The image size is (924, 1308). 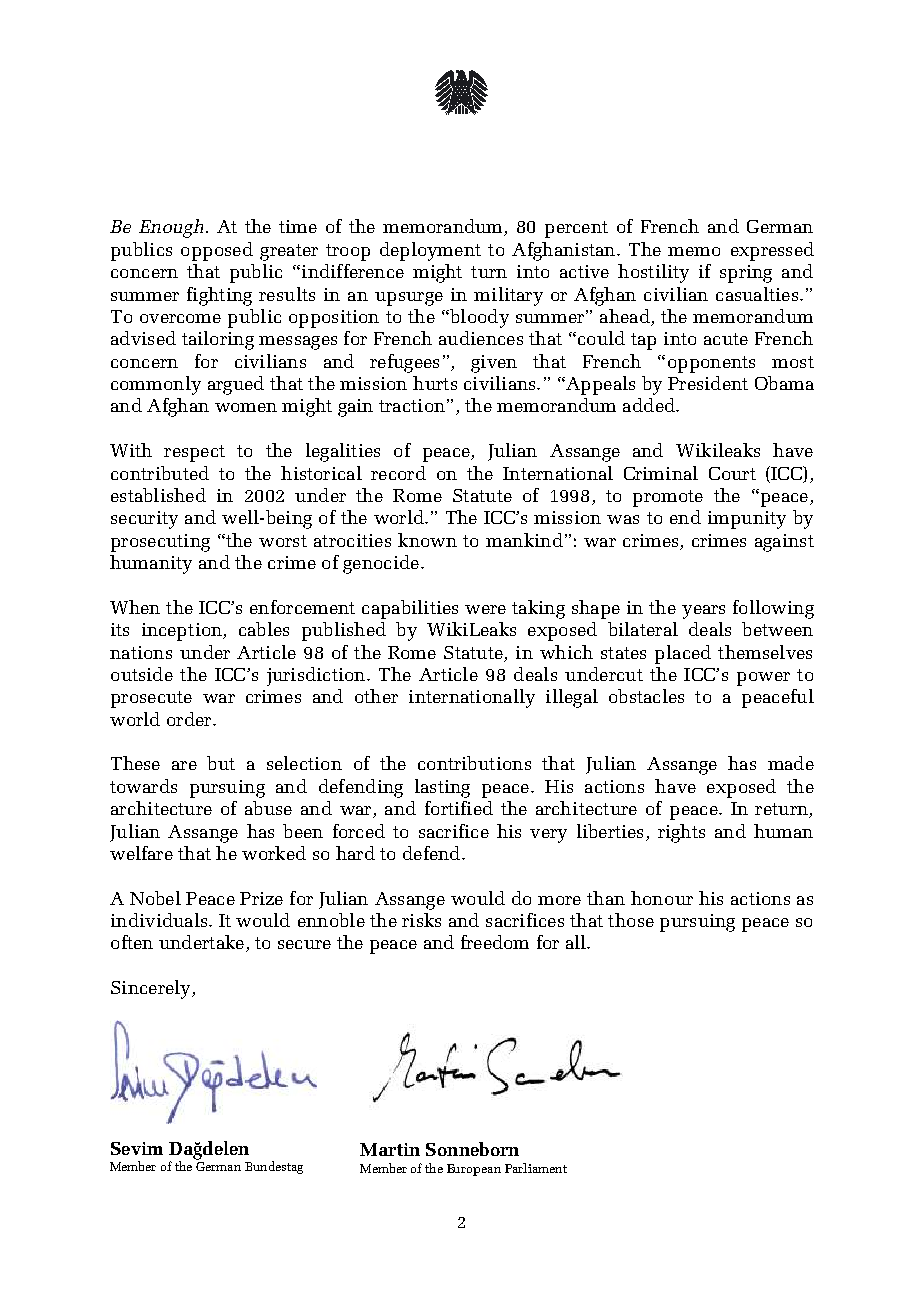 I want to click on opposed, so click(x=217, y=251).
